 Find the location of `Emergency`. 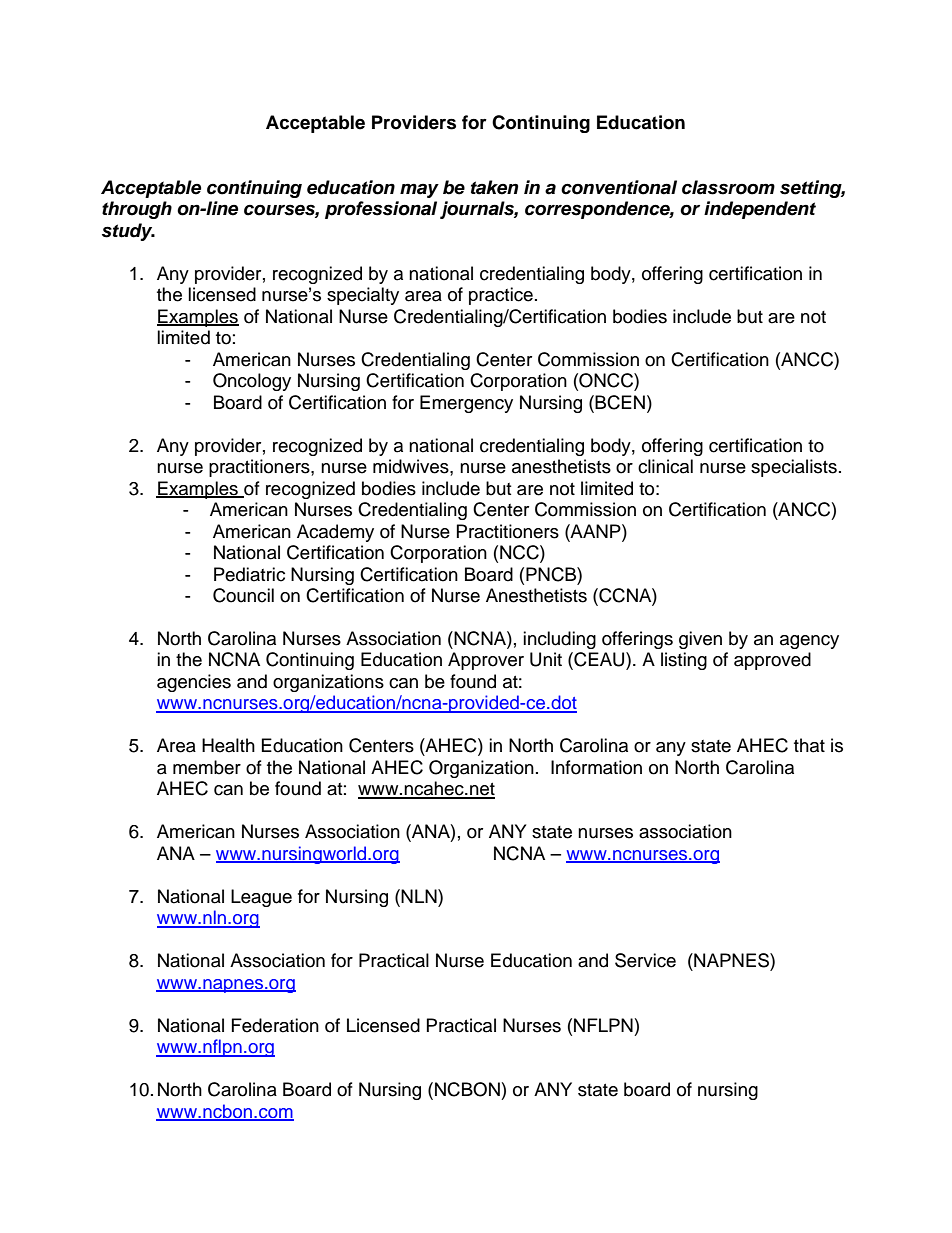

Emergency is located at coordinates (466, 404).
